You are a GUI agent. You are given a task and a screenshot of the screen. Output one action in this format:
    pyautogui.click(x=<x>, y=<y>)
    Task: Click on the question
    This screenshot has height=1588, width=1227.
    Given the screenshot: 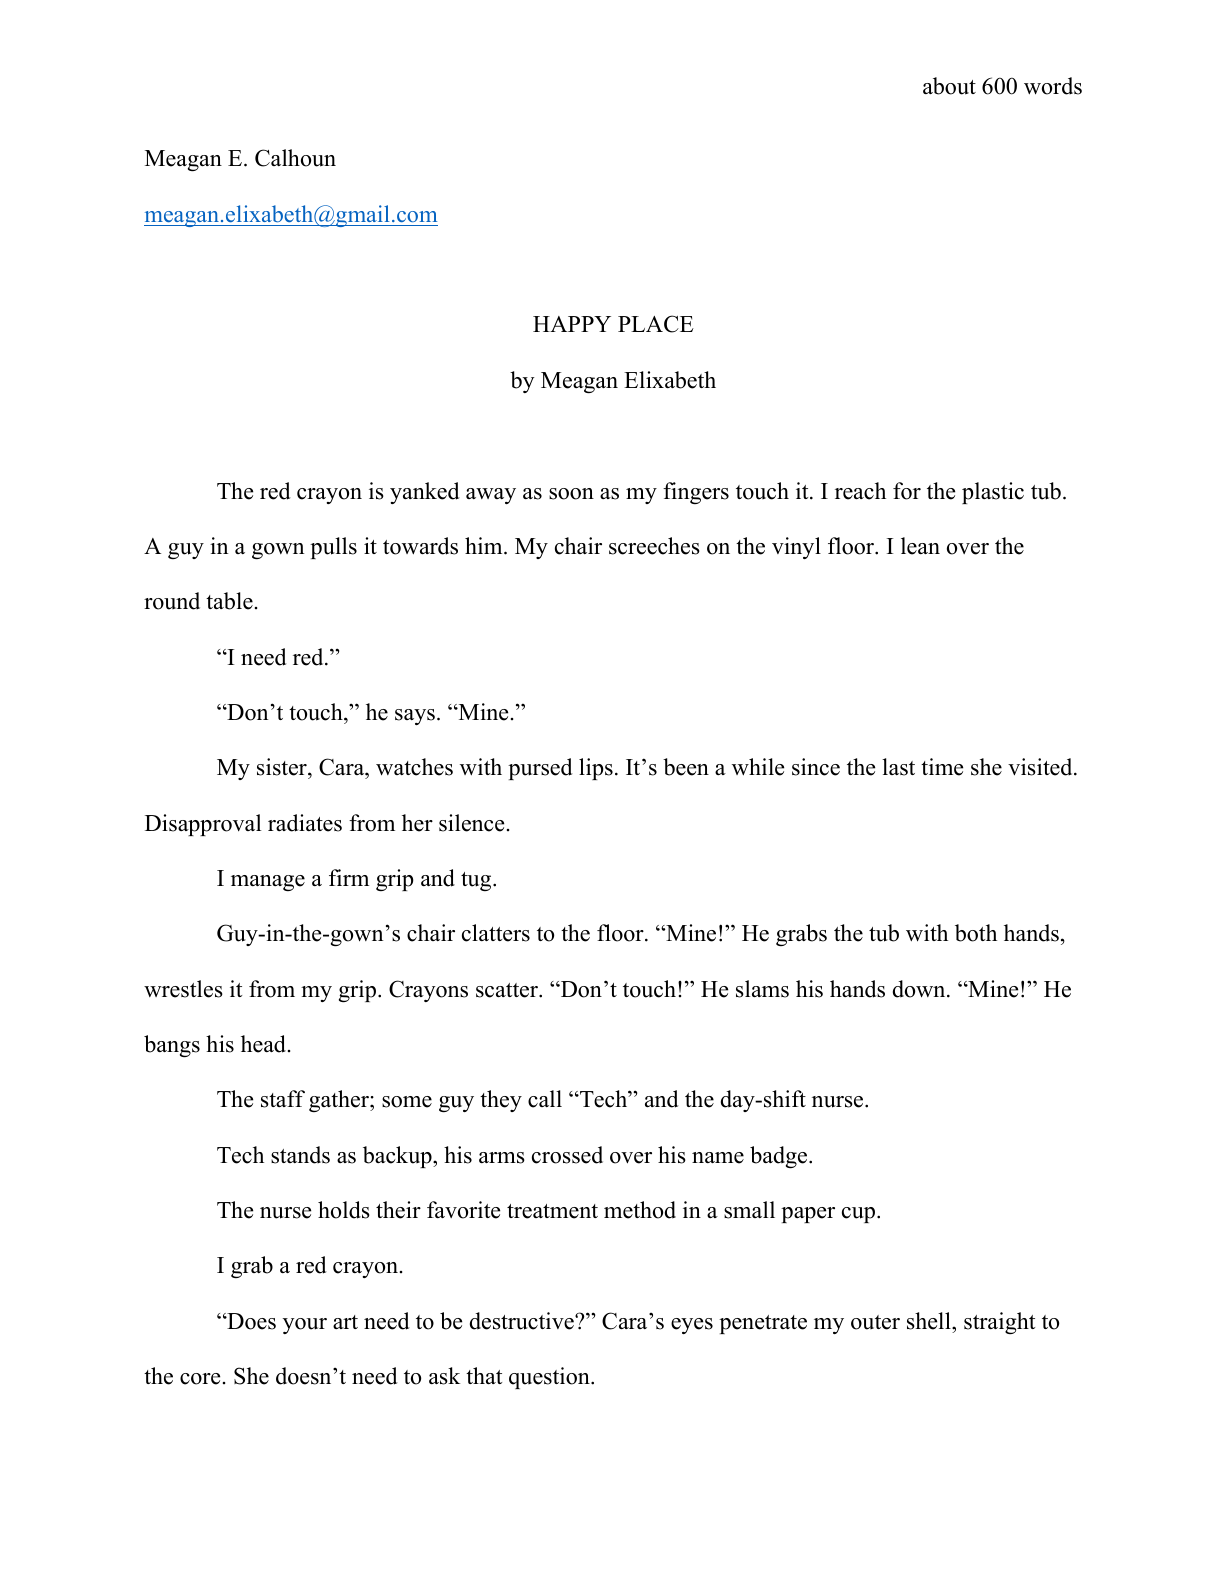 What is the action you would take?
    pyautogui.click(x=550, y=1378)
